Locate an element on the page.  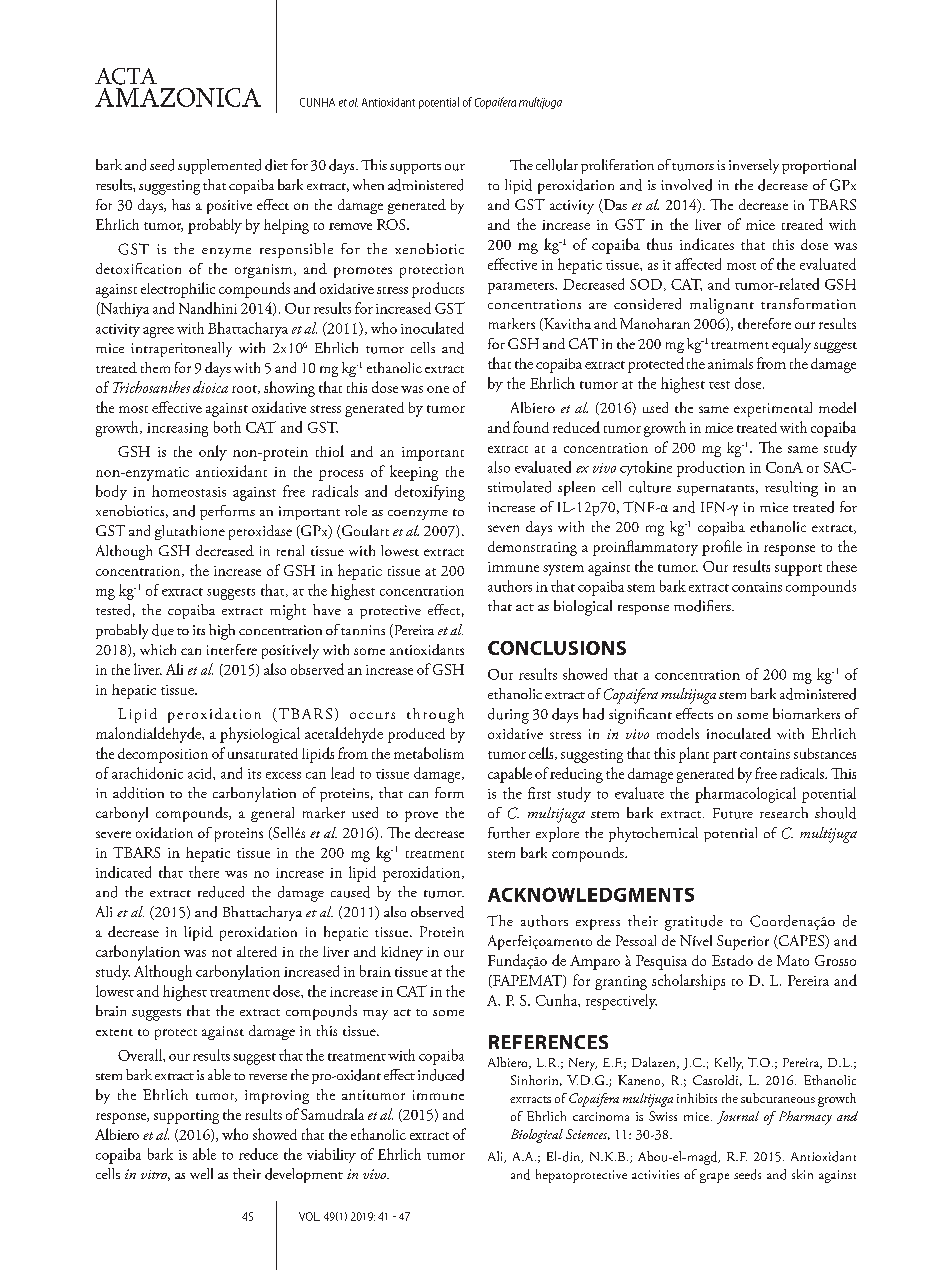
further is located at coordinates (509, 833).
